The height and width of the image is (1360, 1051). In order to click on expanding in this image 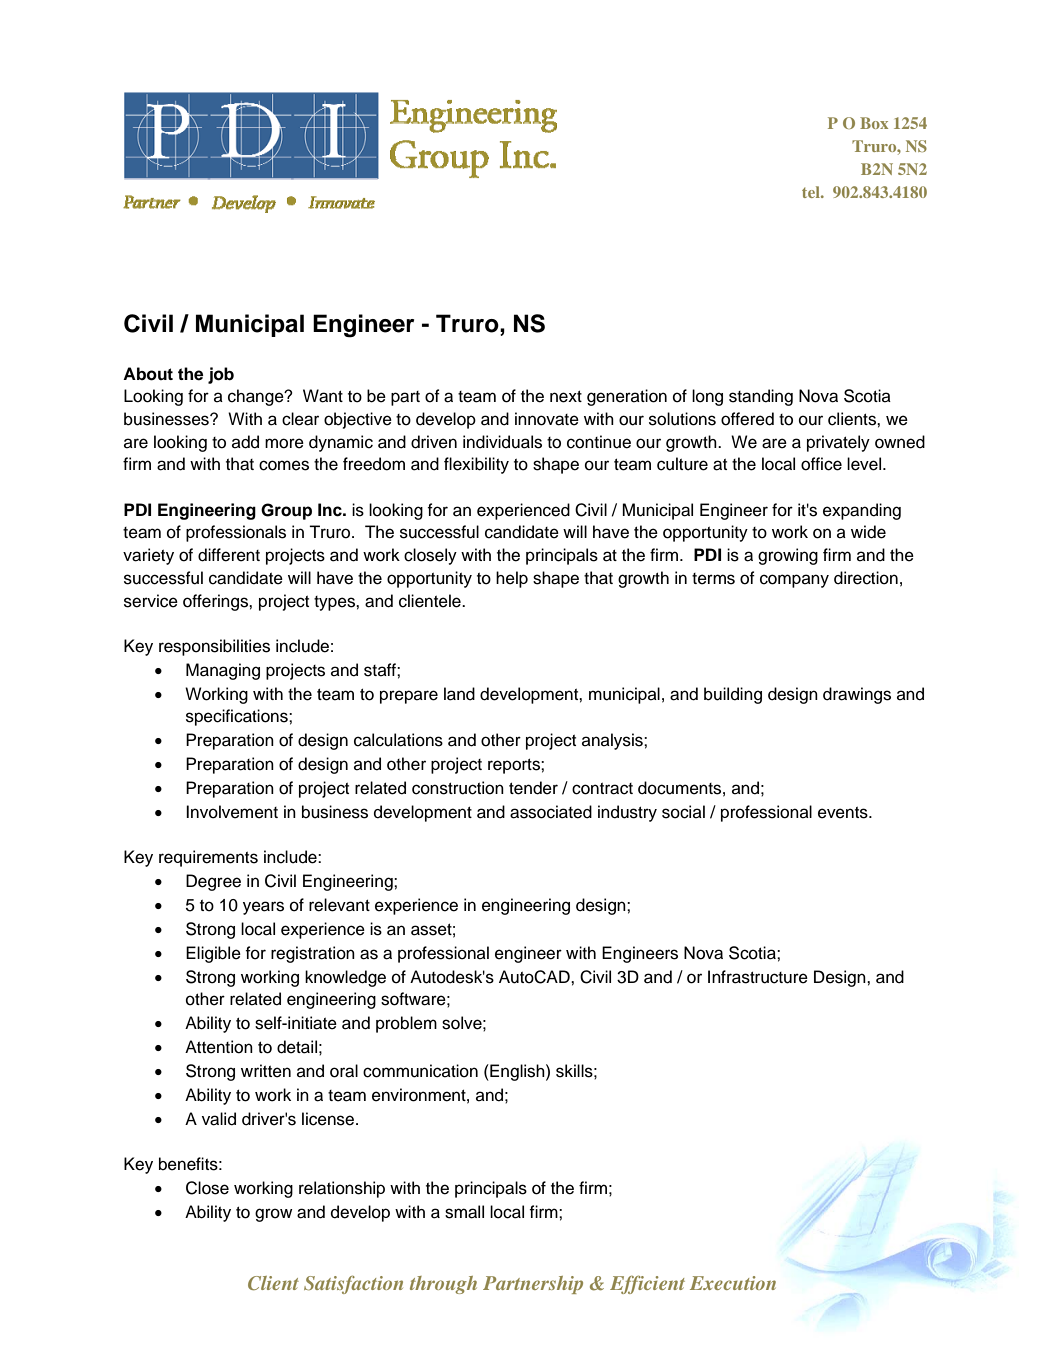, I will do `click(862, 511)`.
